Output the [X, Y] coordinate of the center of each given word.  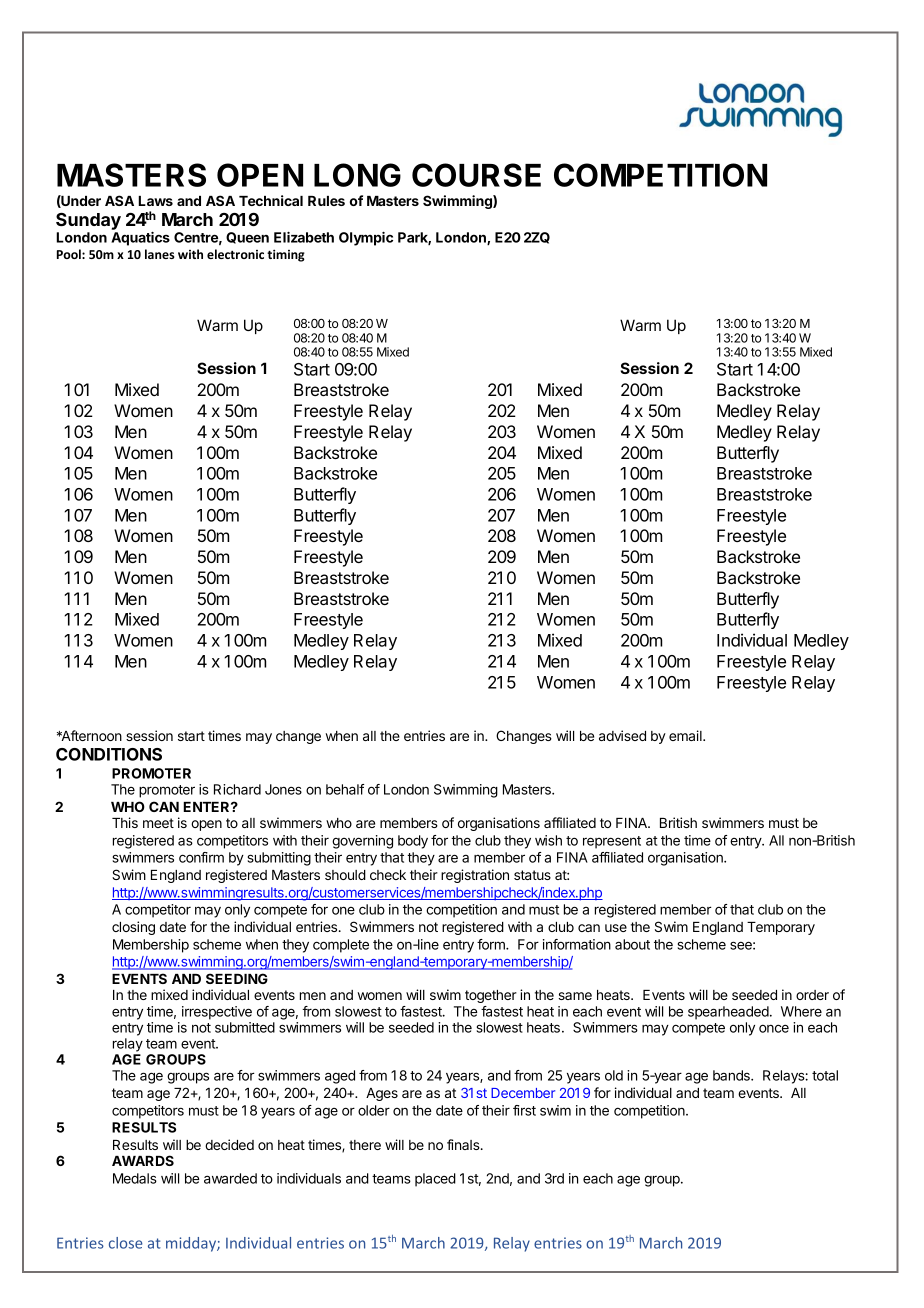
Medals [135, 1178]
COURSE [476, 175]
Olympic [366, 239]
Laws [155, 201]
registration [475, 876]
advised [622, 735]
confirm [201, 857]
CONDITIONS [109, 754]
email [686, 735]
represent [612, 842]
